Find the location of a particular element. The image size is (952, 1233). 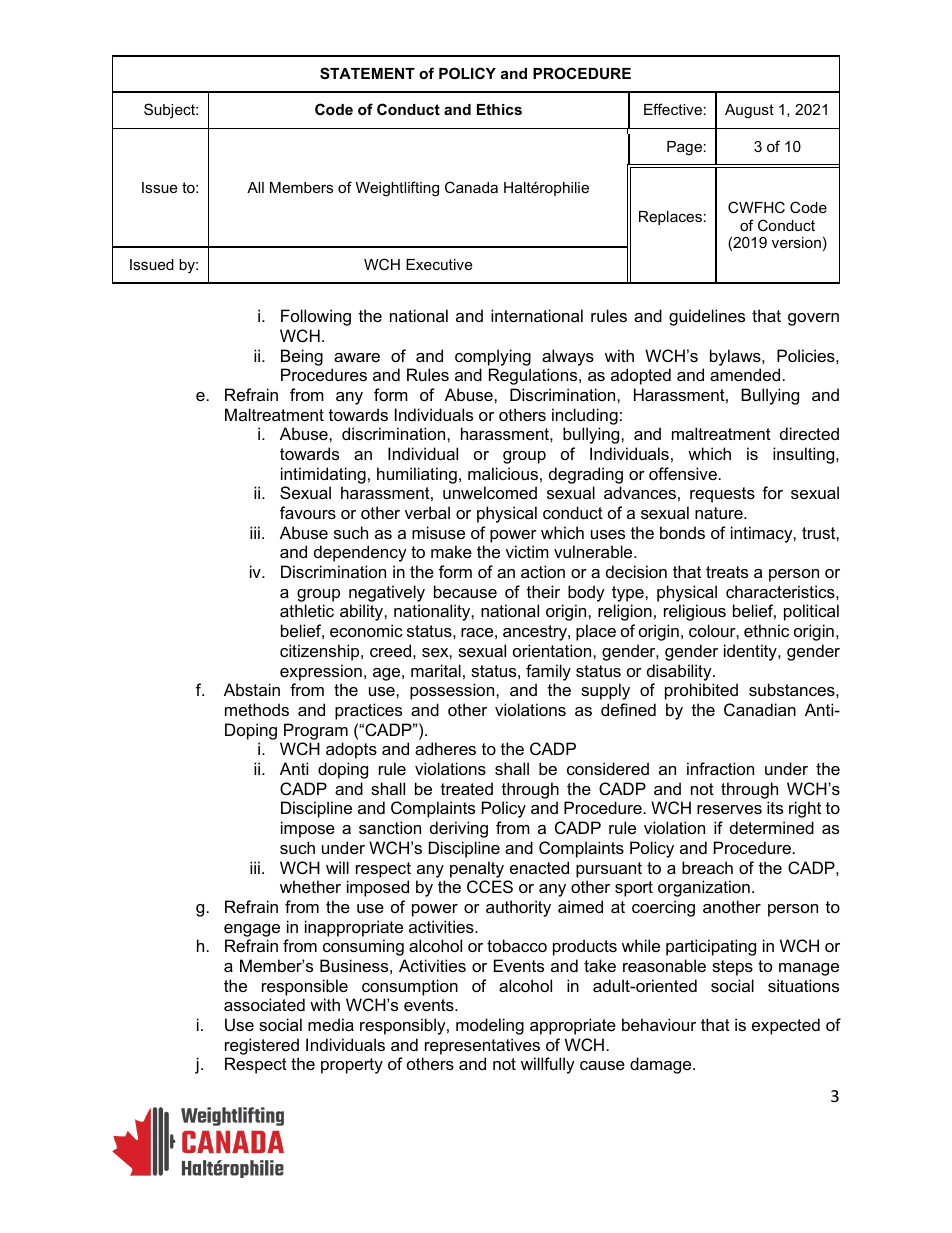

STATEMENT is located at coordinates (367, 73).
